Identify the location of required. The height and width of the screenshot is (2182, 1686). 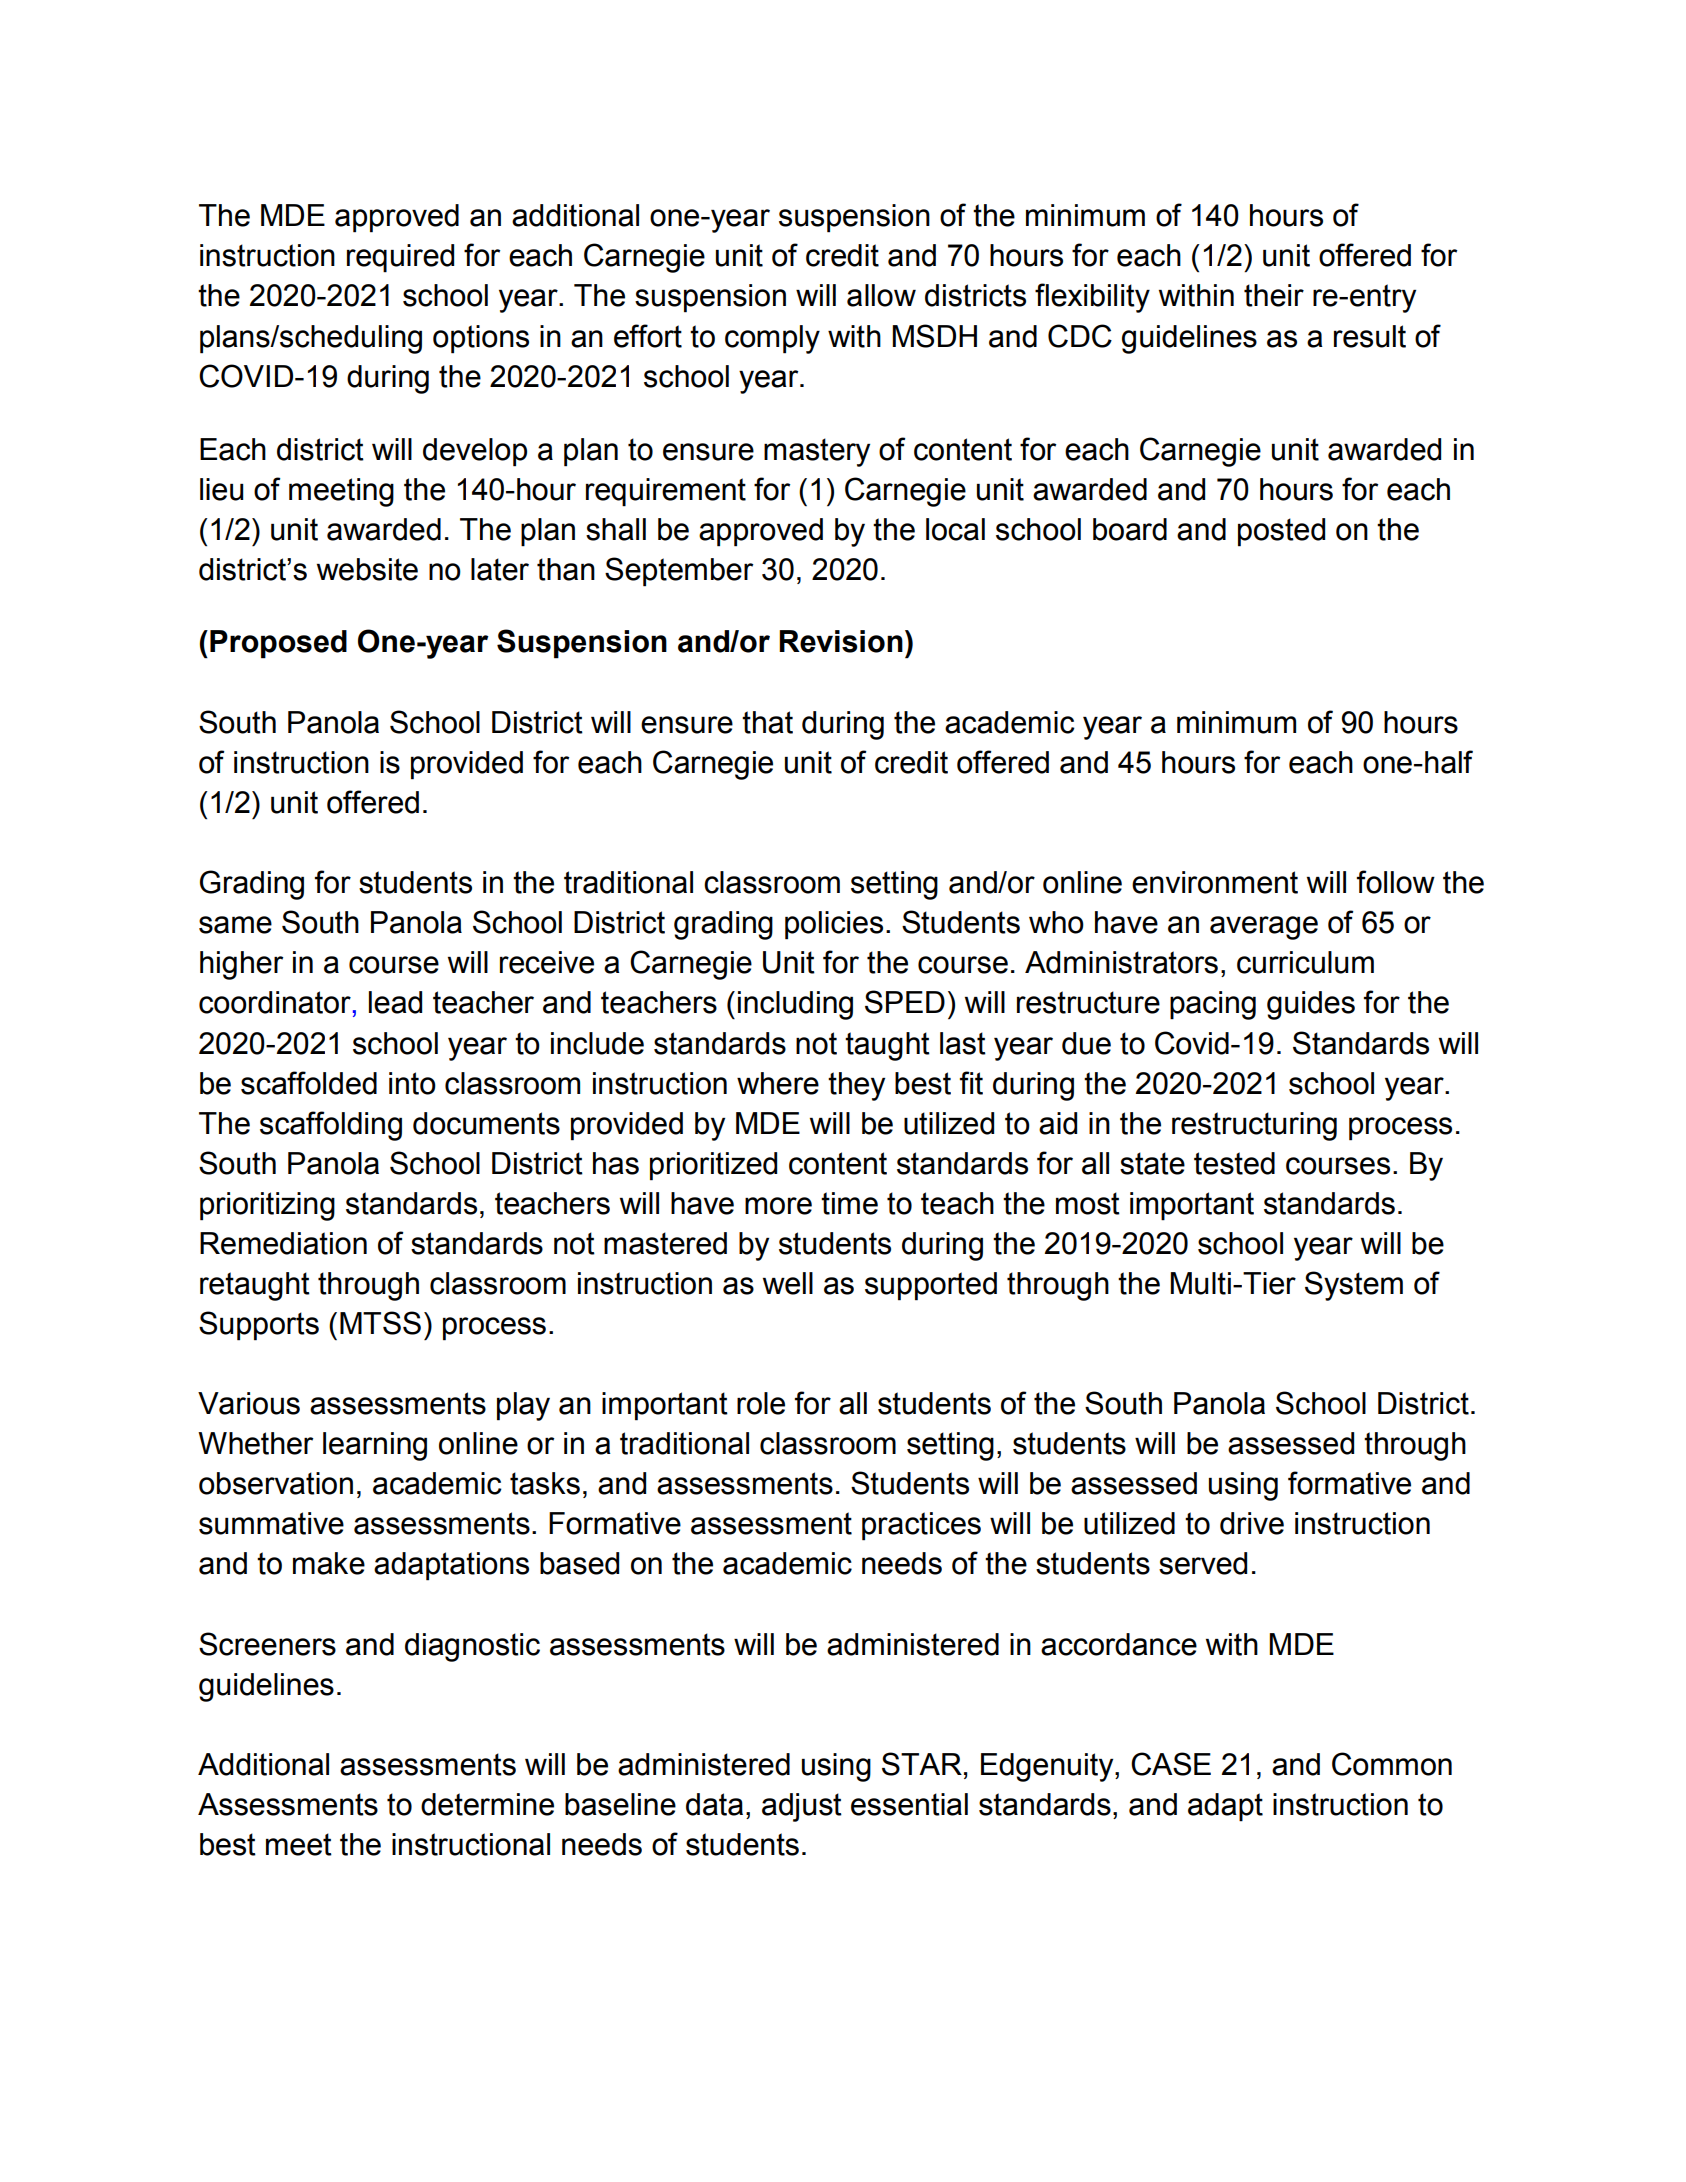
(400, 258).
